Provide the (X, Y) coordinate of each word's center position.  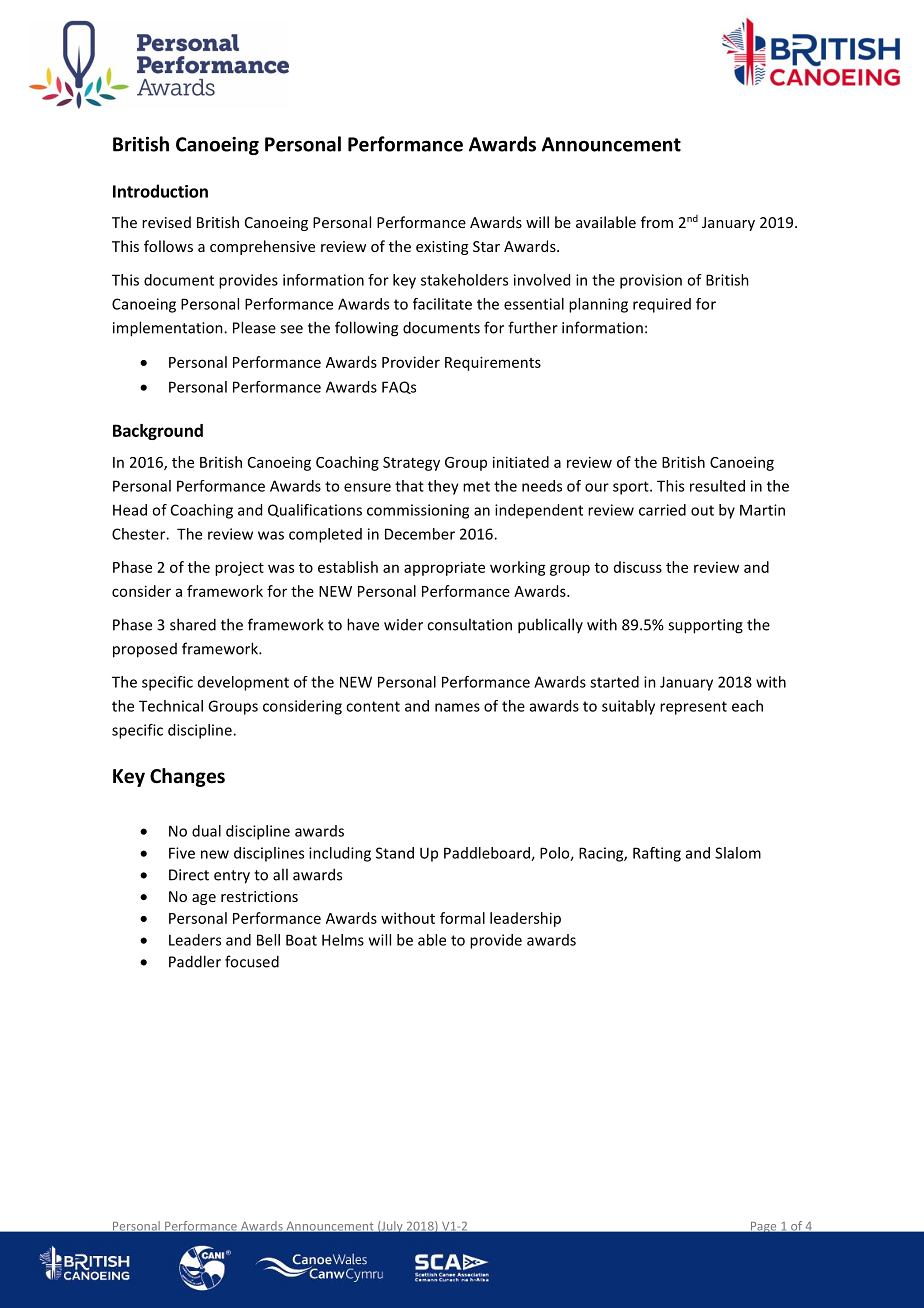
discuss (638, 567)
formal (462, 918)
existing (442, 248)
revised (166, 222)
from (657, 222)
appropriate (444, 568)
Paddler (195, 961)
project (239, 568)
